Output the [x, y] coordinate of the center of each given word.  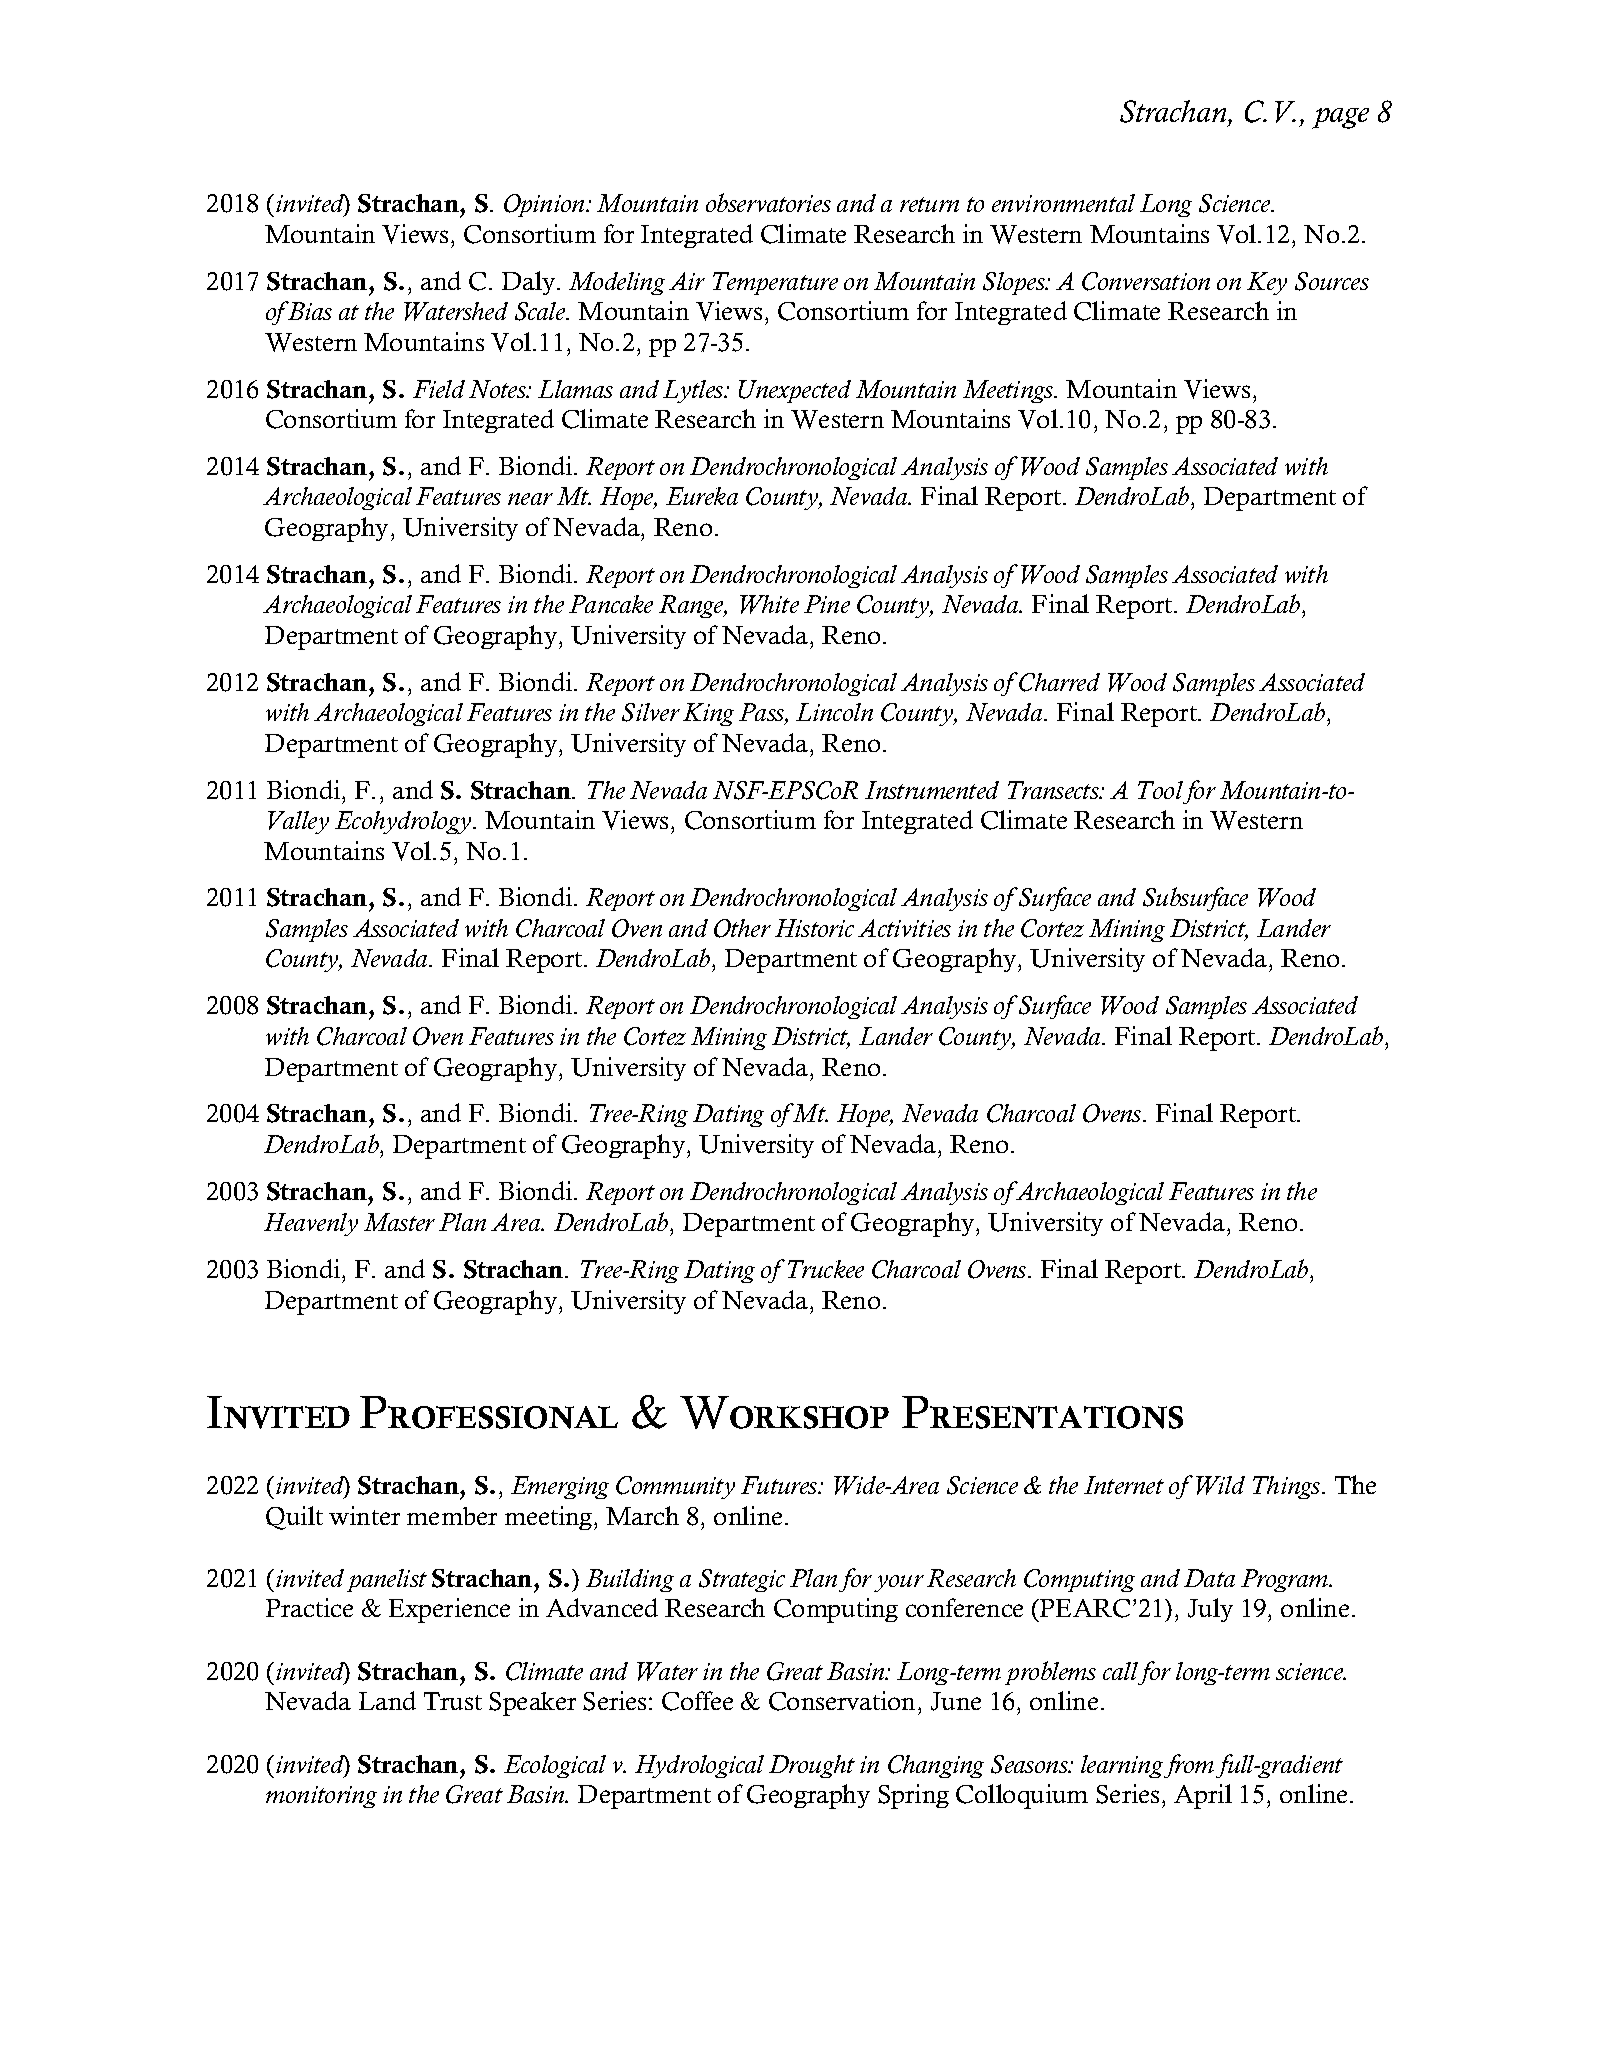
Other [742, 928]
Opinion [545, 205]
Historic [814, 928]
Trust [453, 1701]
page [1340, 118]
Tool [1160, 790]
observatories [768, 202]
